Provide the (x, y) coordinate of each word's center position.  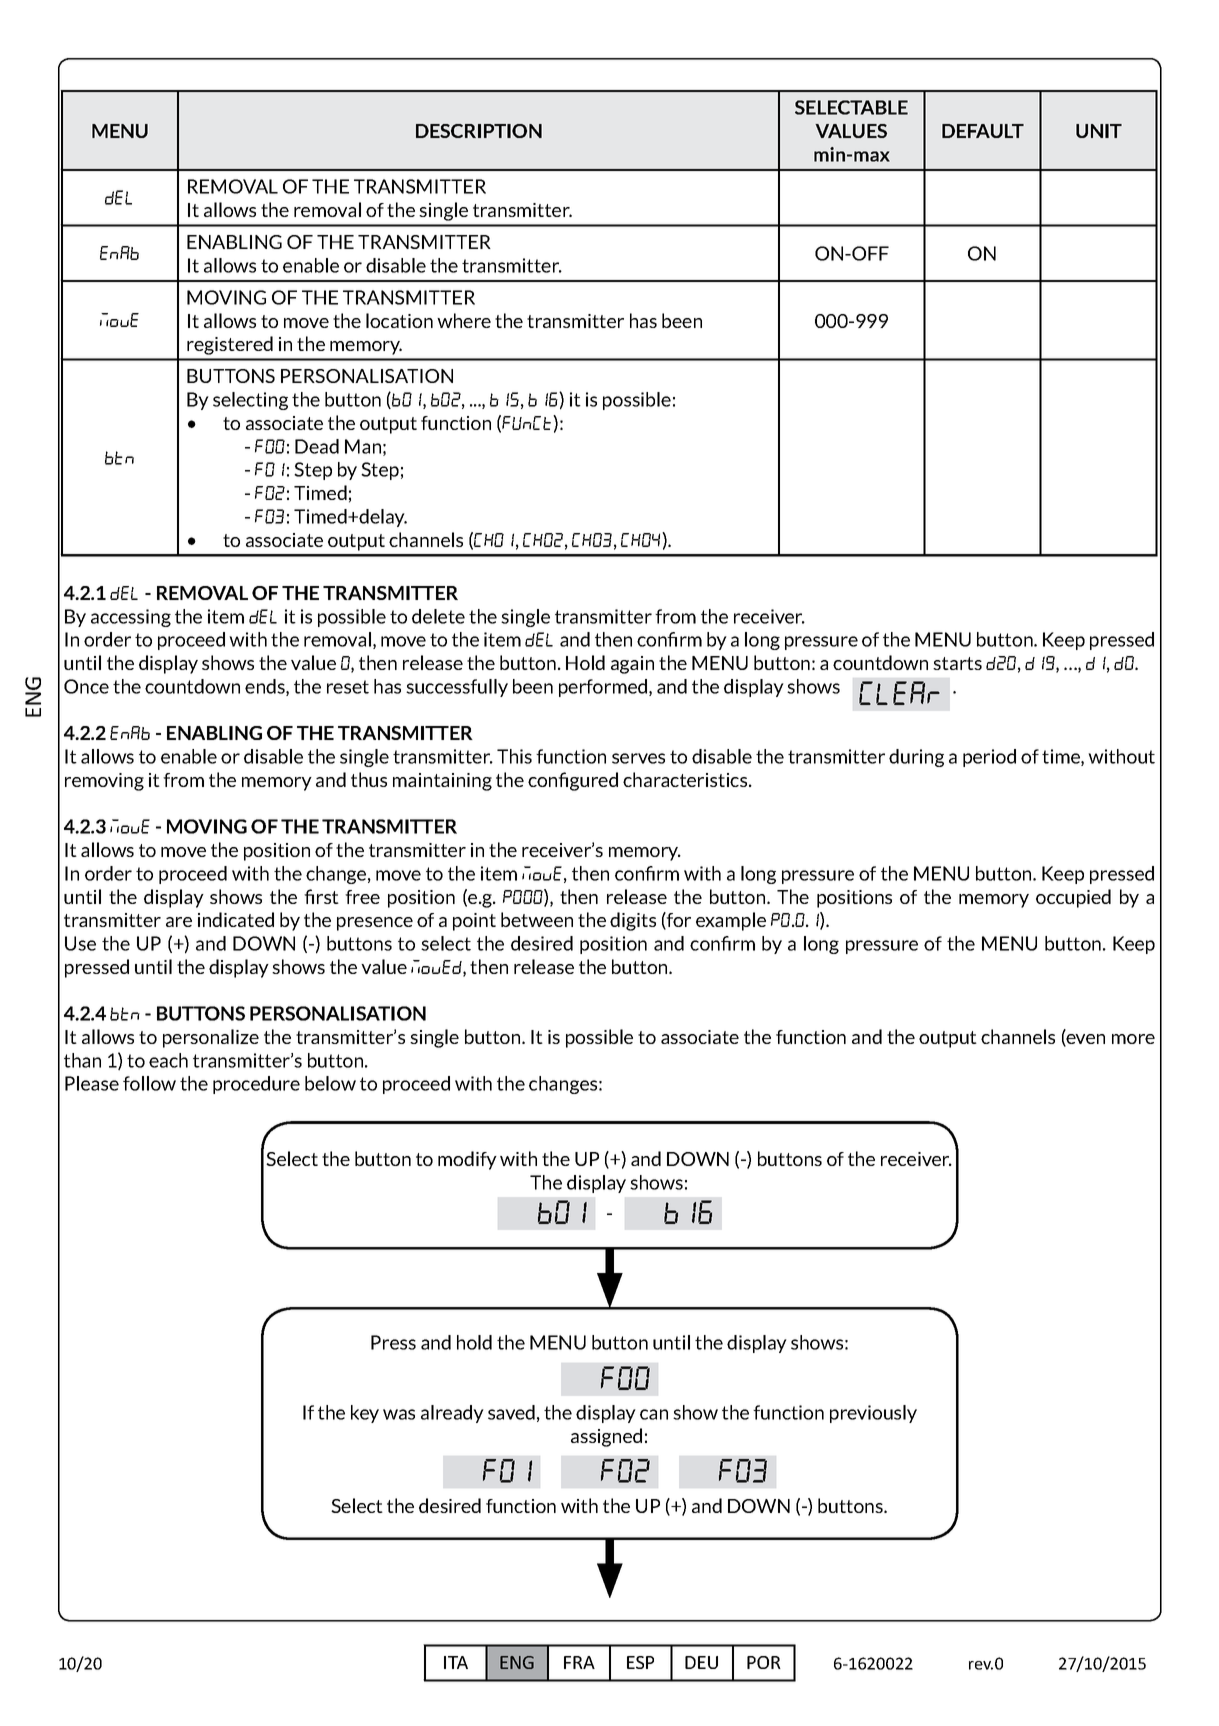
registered (230, 345)
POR (764, 1662)
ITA (456, 1662)
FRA (579, 1662)
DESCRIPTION (479, 131)
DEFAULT (983, 131)
